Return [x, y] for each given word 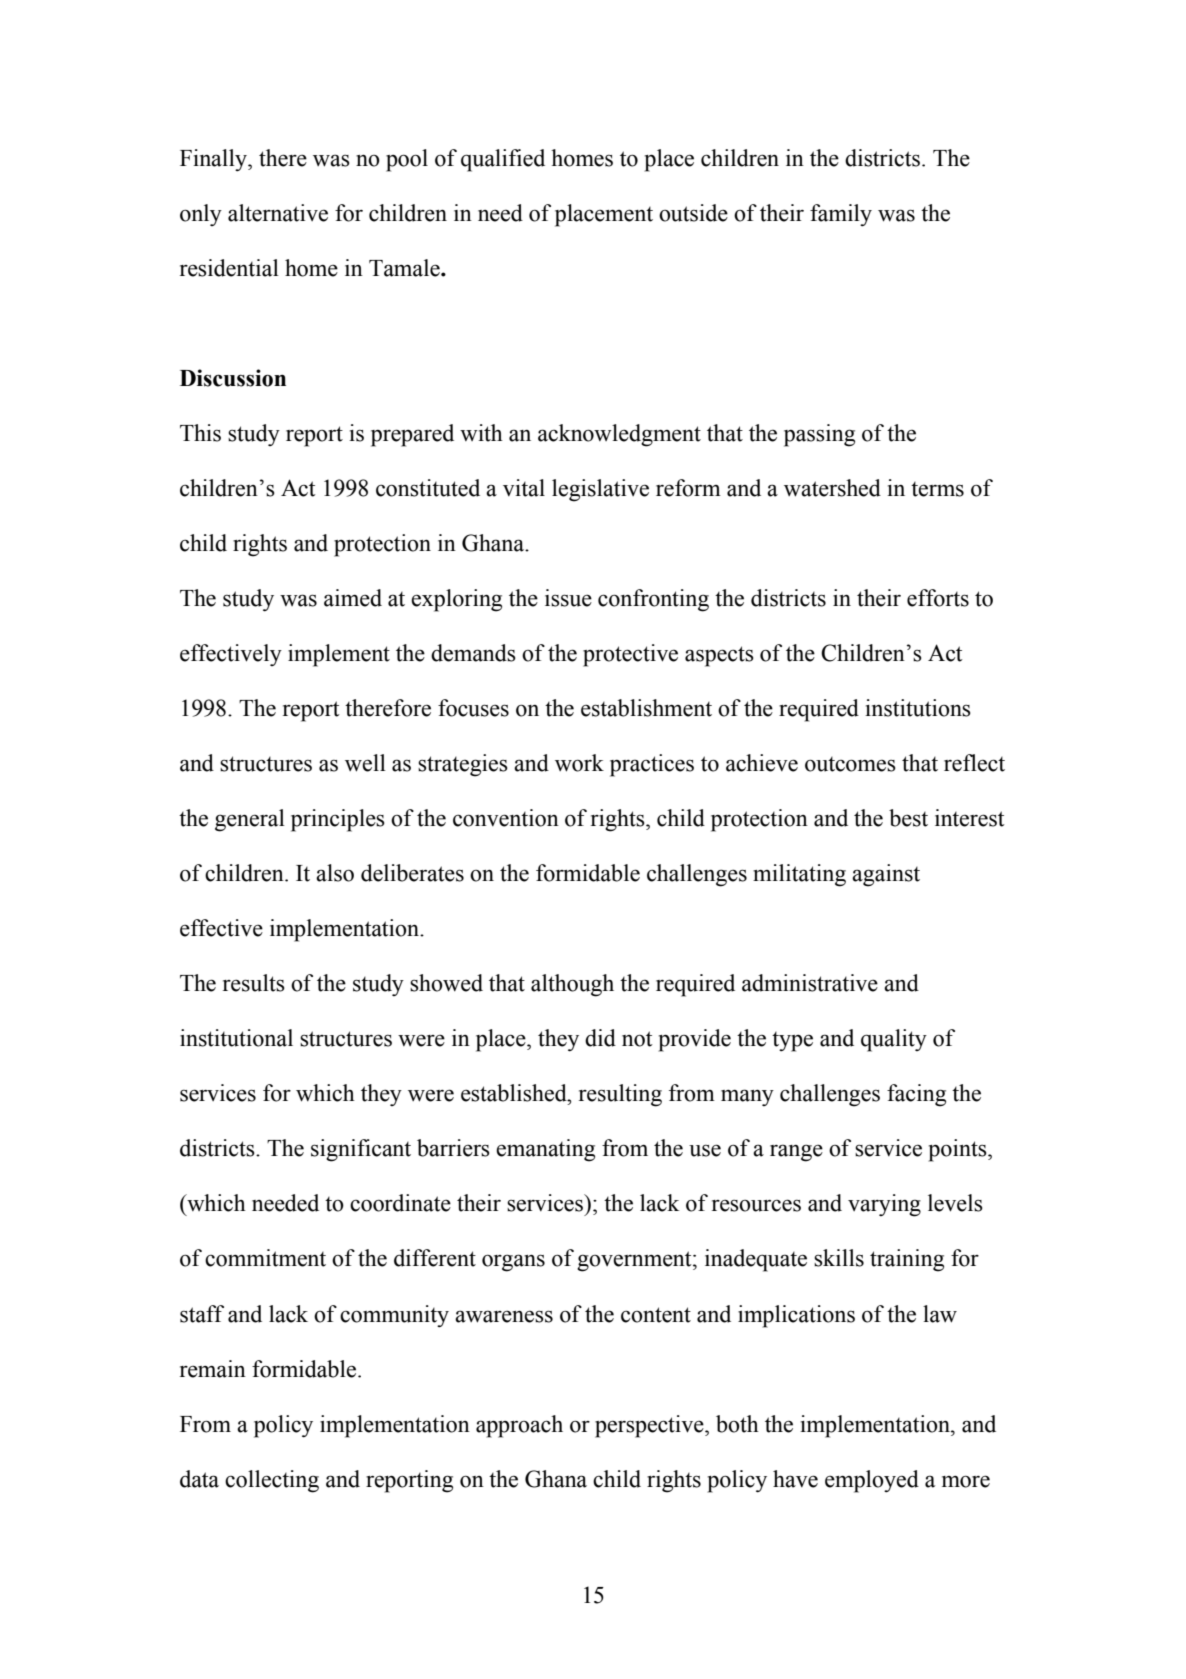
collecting [272, 1481]
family [841, 215]
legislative [600, 490]
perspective [650, 1426]
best [908, 818]
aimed [353, 598]
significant [361, 1150]
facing [916, 1095]
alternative [278, 213]
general [250, 820]
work [579, 763]
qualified [503, 160]
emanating [545, 1150]
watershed [832, 488]
